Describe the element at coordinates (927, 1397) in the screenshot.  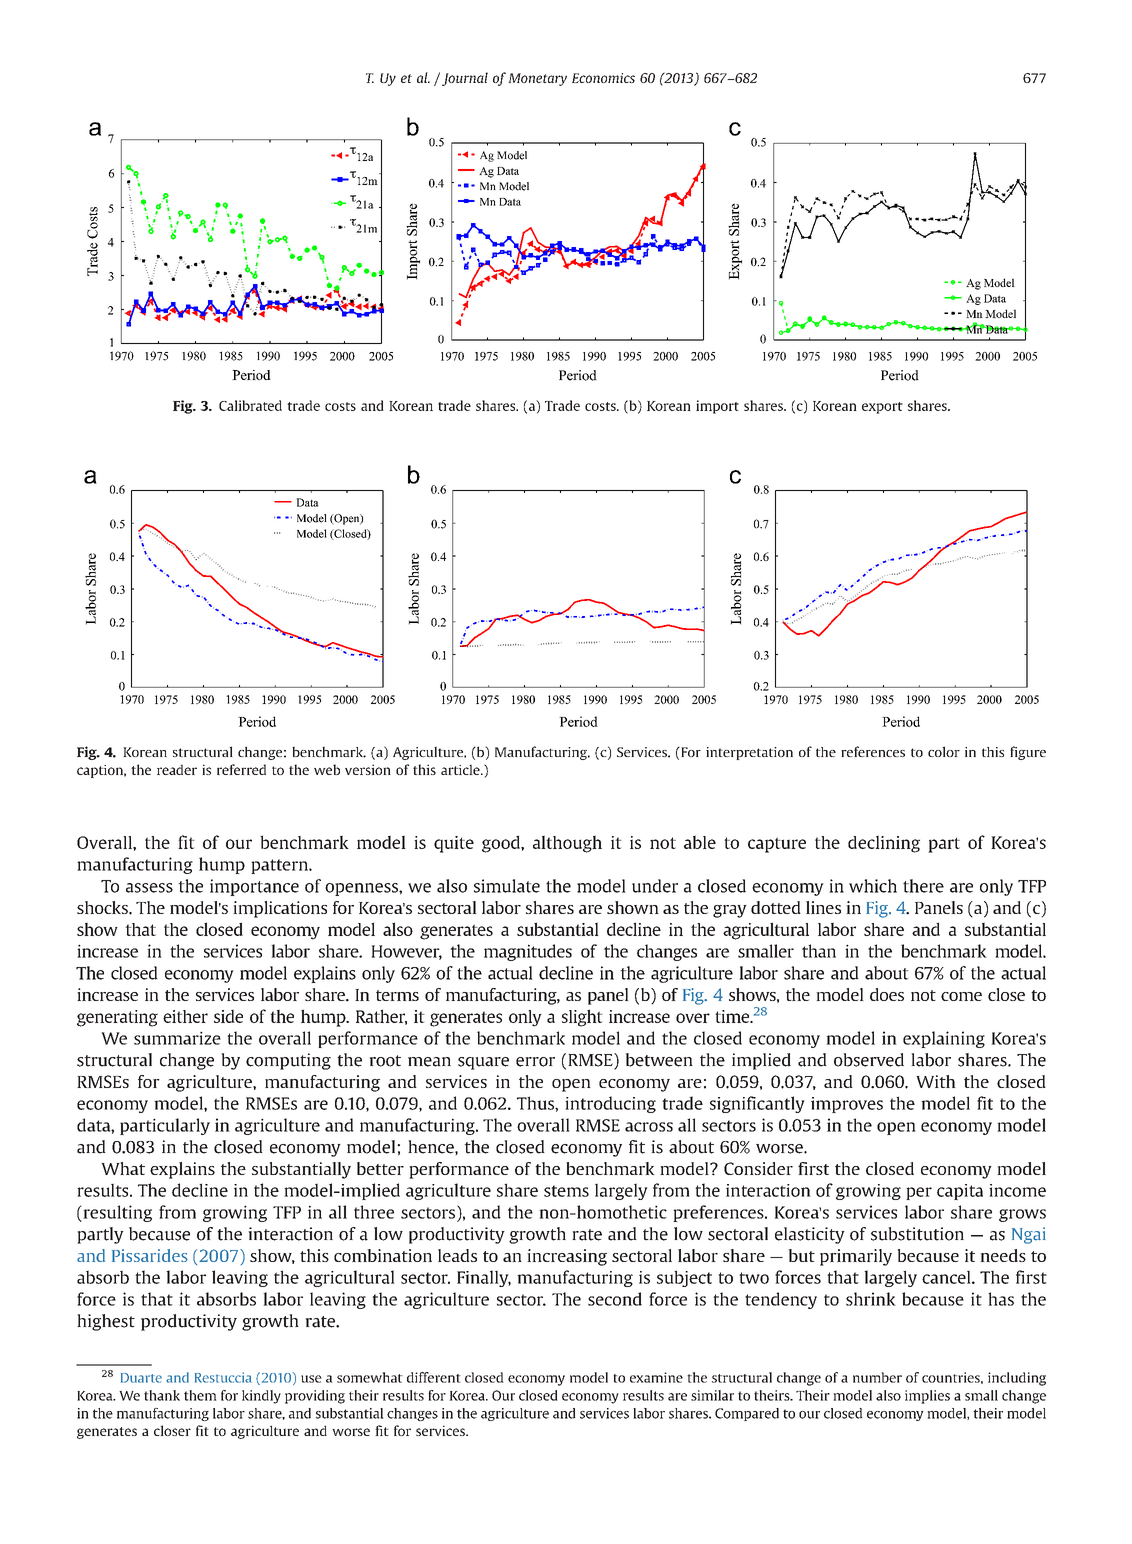
I see `implies` at that location.
